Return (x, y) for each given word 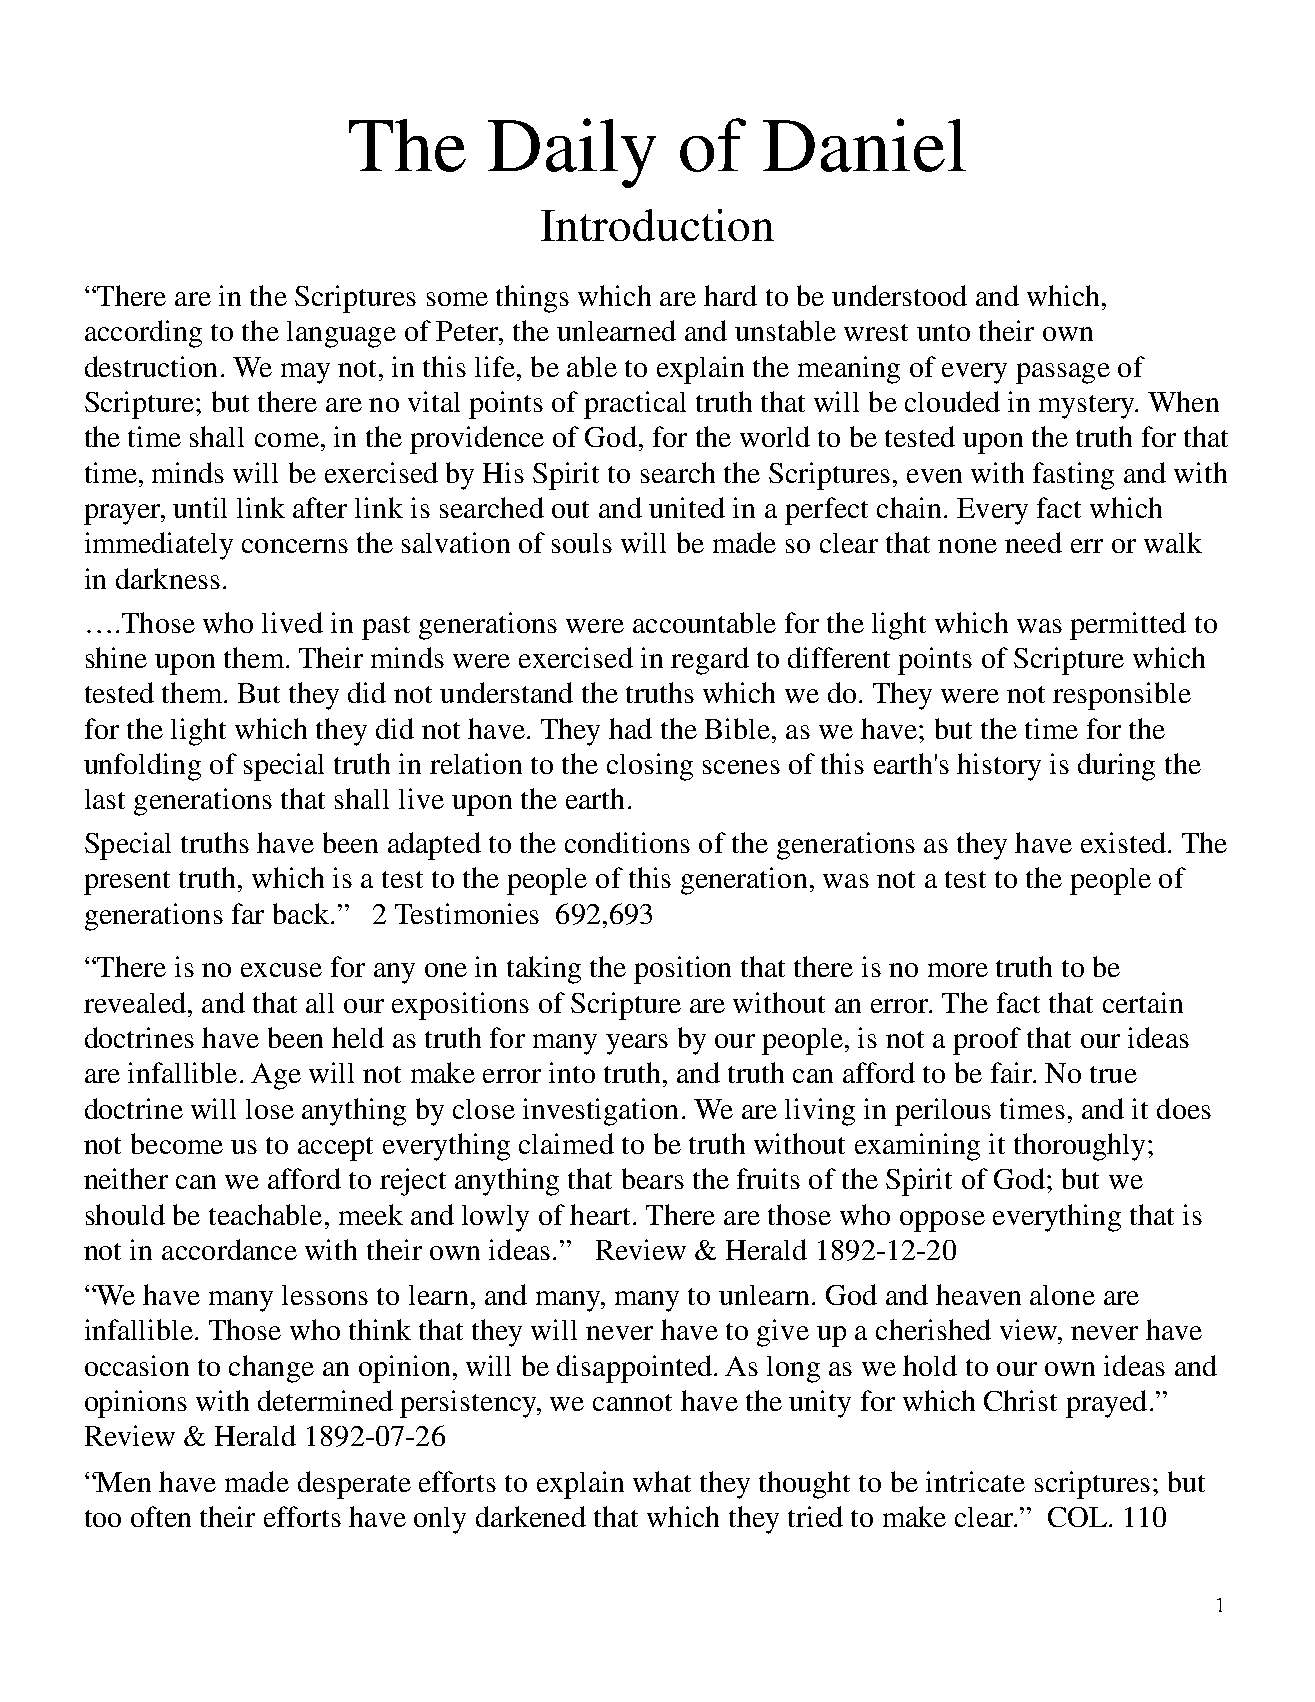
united (687, 507)
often (161, 1516)
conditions (627, 842)
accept (335, 1149)
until (200, 507)
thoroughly (1081, 1147)
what (662, 1481)
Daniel (864, 145)
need (1033, 542)
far (248, 913)
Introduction (657, 225)
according (143, 334)
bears (653, 1178)
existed (1123, 842)
